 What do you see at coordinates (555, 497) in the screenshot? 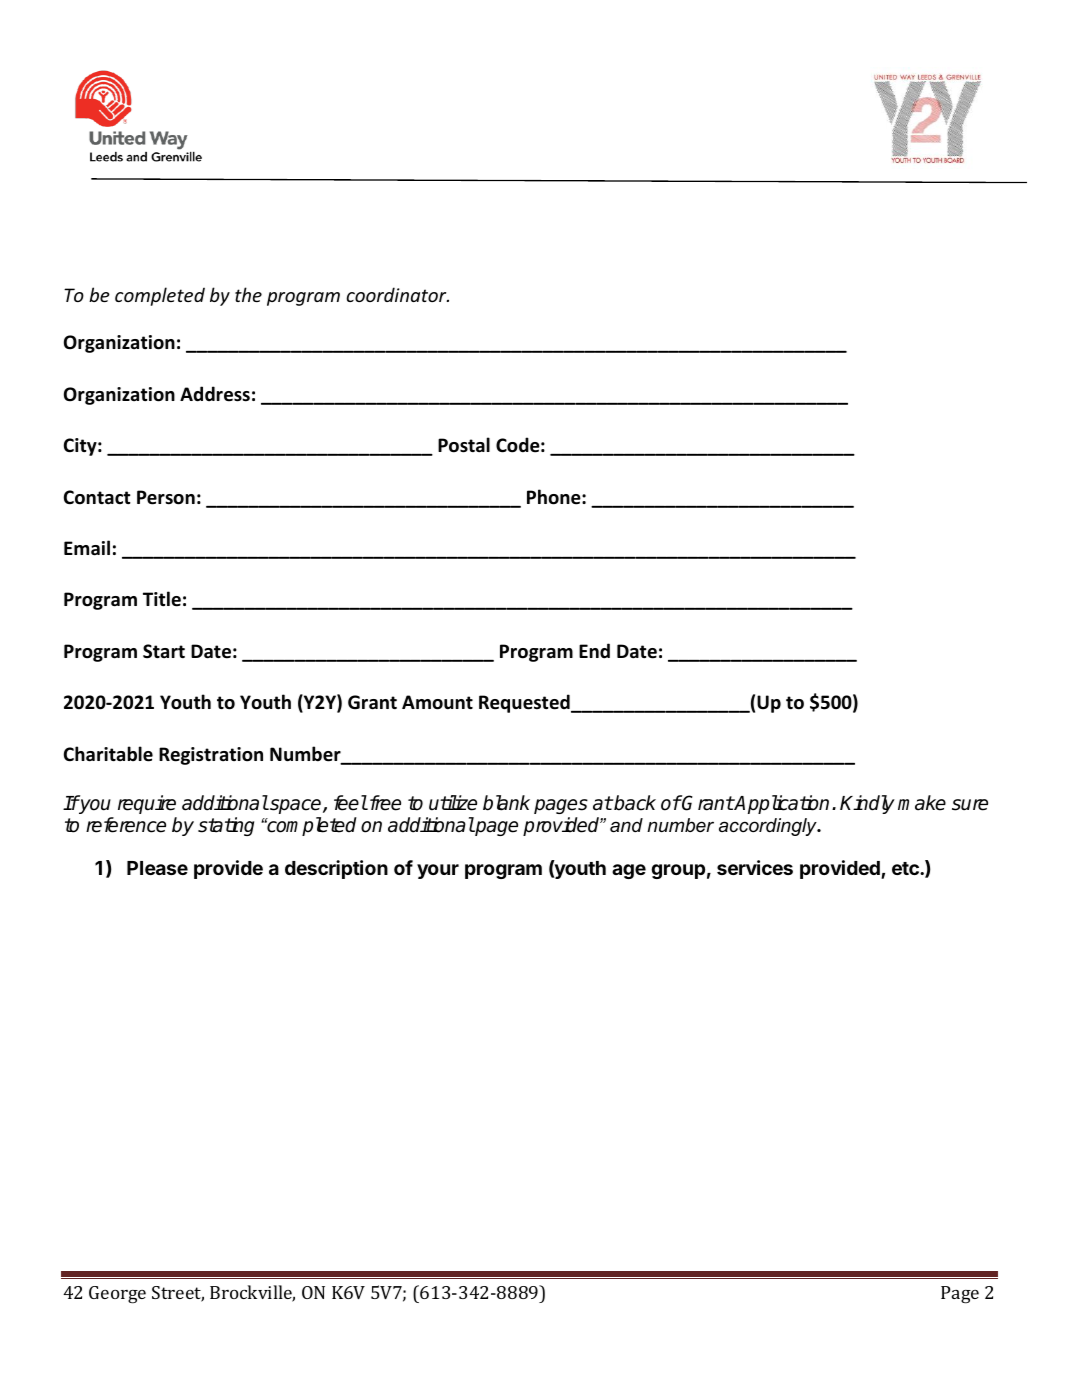
I see `Phone` at bounding box center [555, 497].
